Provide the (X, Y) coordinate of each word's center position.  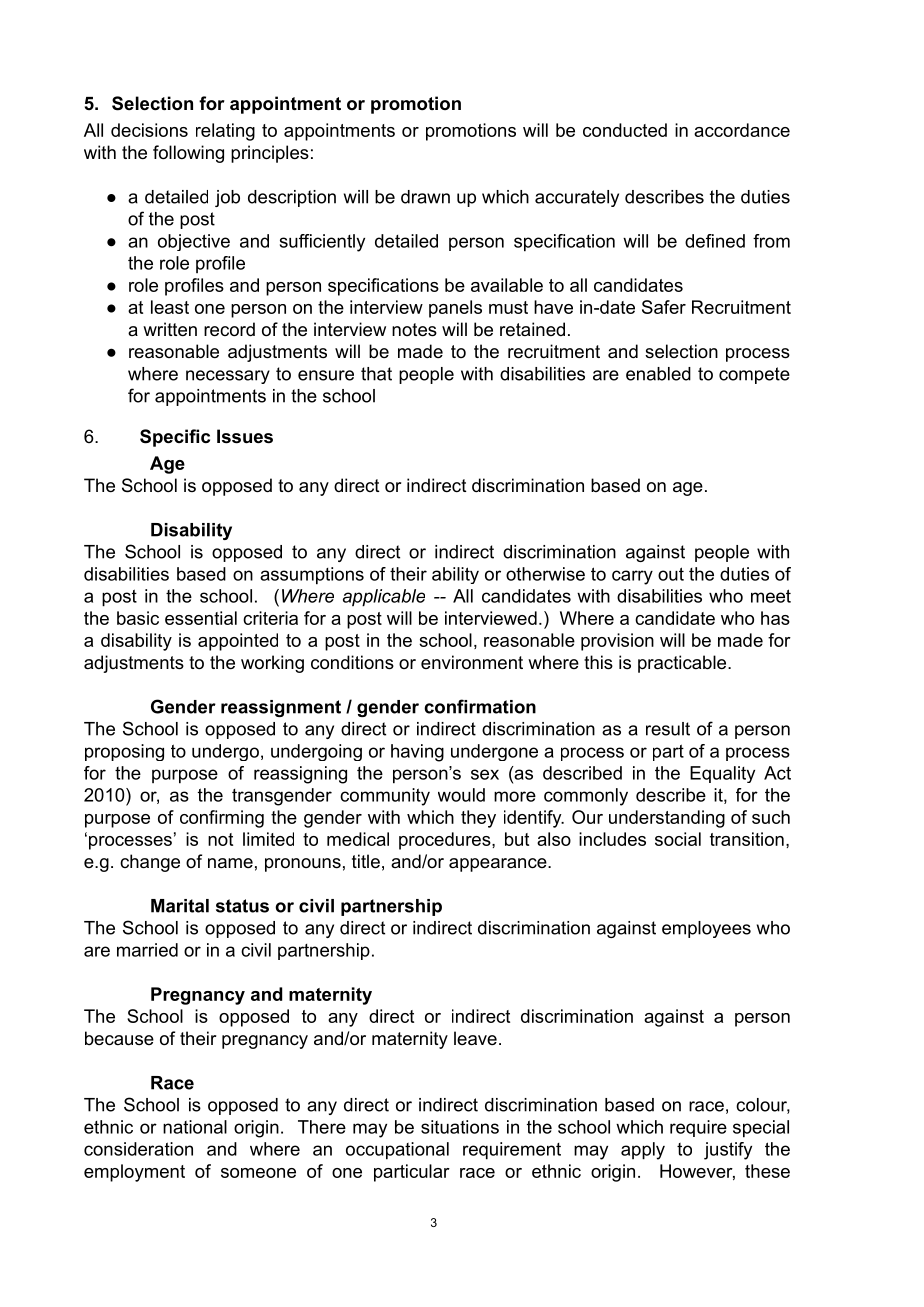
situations (460, 1127)
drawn (425, 197)
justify (728, 1151)
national (195, 1127)
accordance (742, 130)
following (188, 154)
